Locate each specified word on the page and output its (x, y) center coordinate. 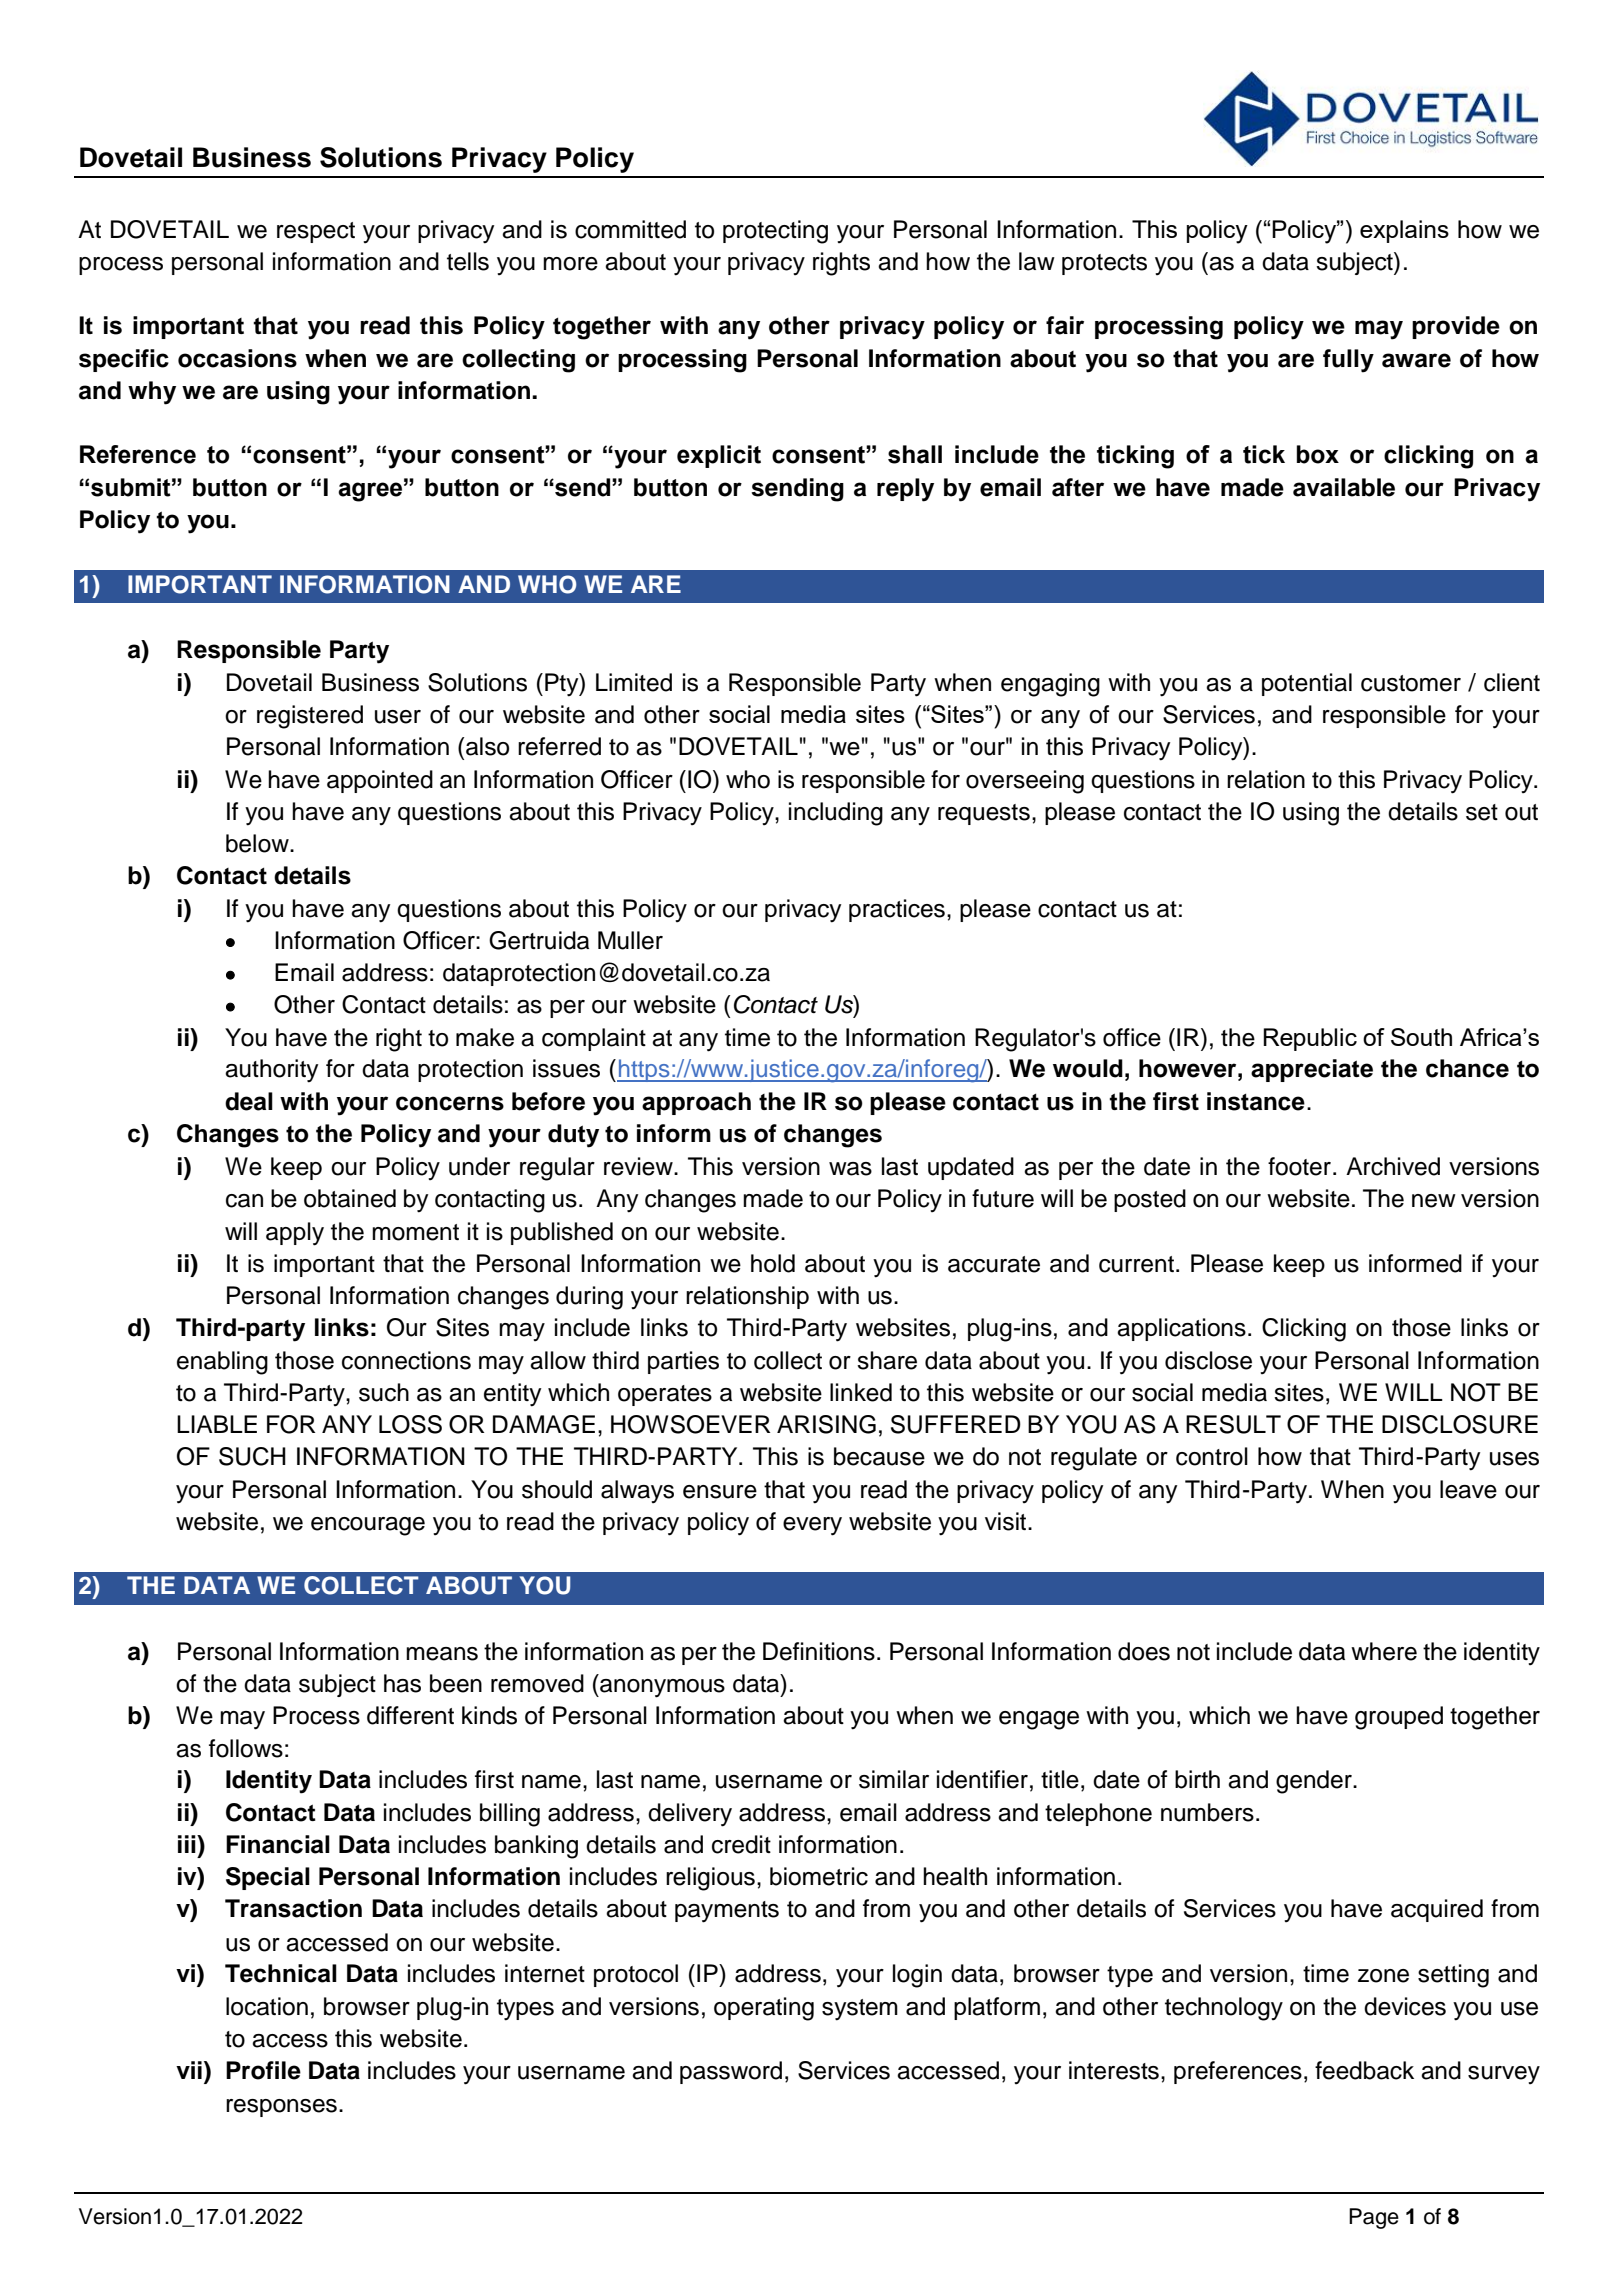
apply (295, 1234)
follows (246, 1748)
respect (316, 232)
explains (1404, 231)
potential (1307, 684)
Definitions (819, 1651)
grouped (1399, 1718)
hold (773, 1263)
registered (310, 717)
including (836, 814)
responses (281, 2108)
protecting (775, 232)
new (1434, 1201)
